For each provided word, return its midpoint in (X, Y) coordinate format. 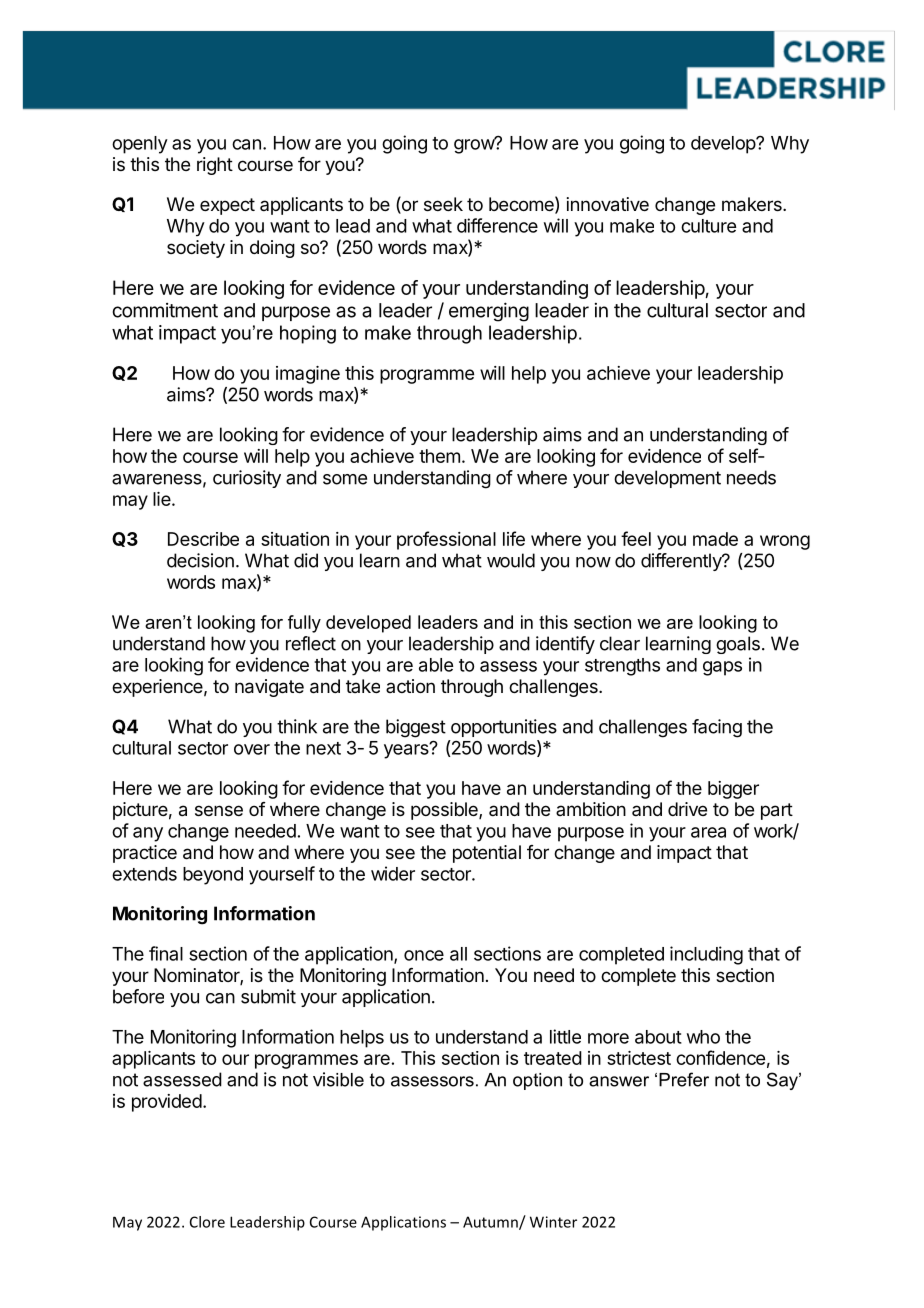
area (708, 832)
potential (487, 854)
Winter (553, 1222)
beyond (213, 876)
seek (443, 204)
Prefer (684, 1079)
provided (167, 1103)
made (715, 539)
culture (708, 226)
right (215, 166)
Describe (203, 539)
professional (446, 540)
